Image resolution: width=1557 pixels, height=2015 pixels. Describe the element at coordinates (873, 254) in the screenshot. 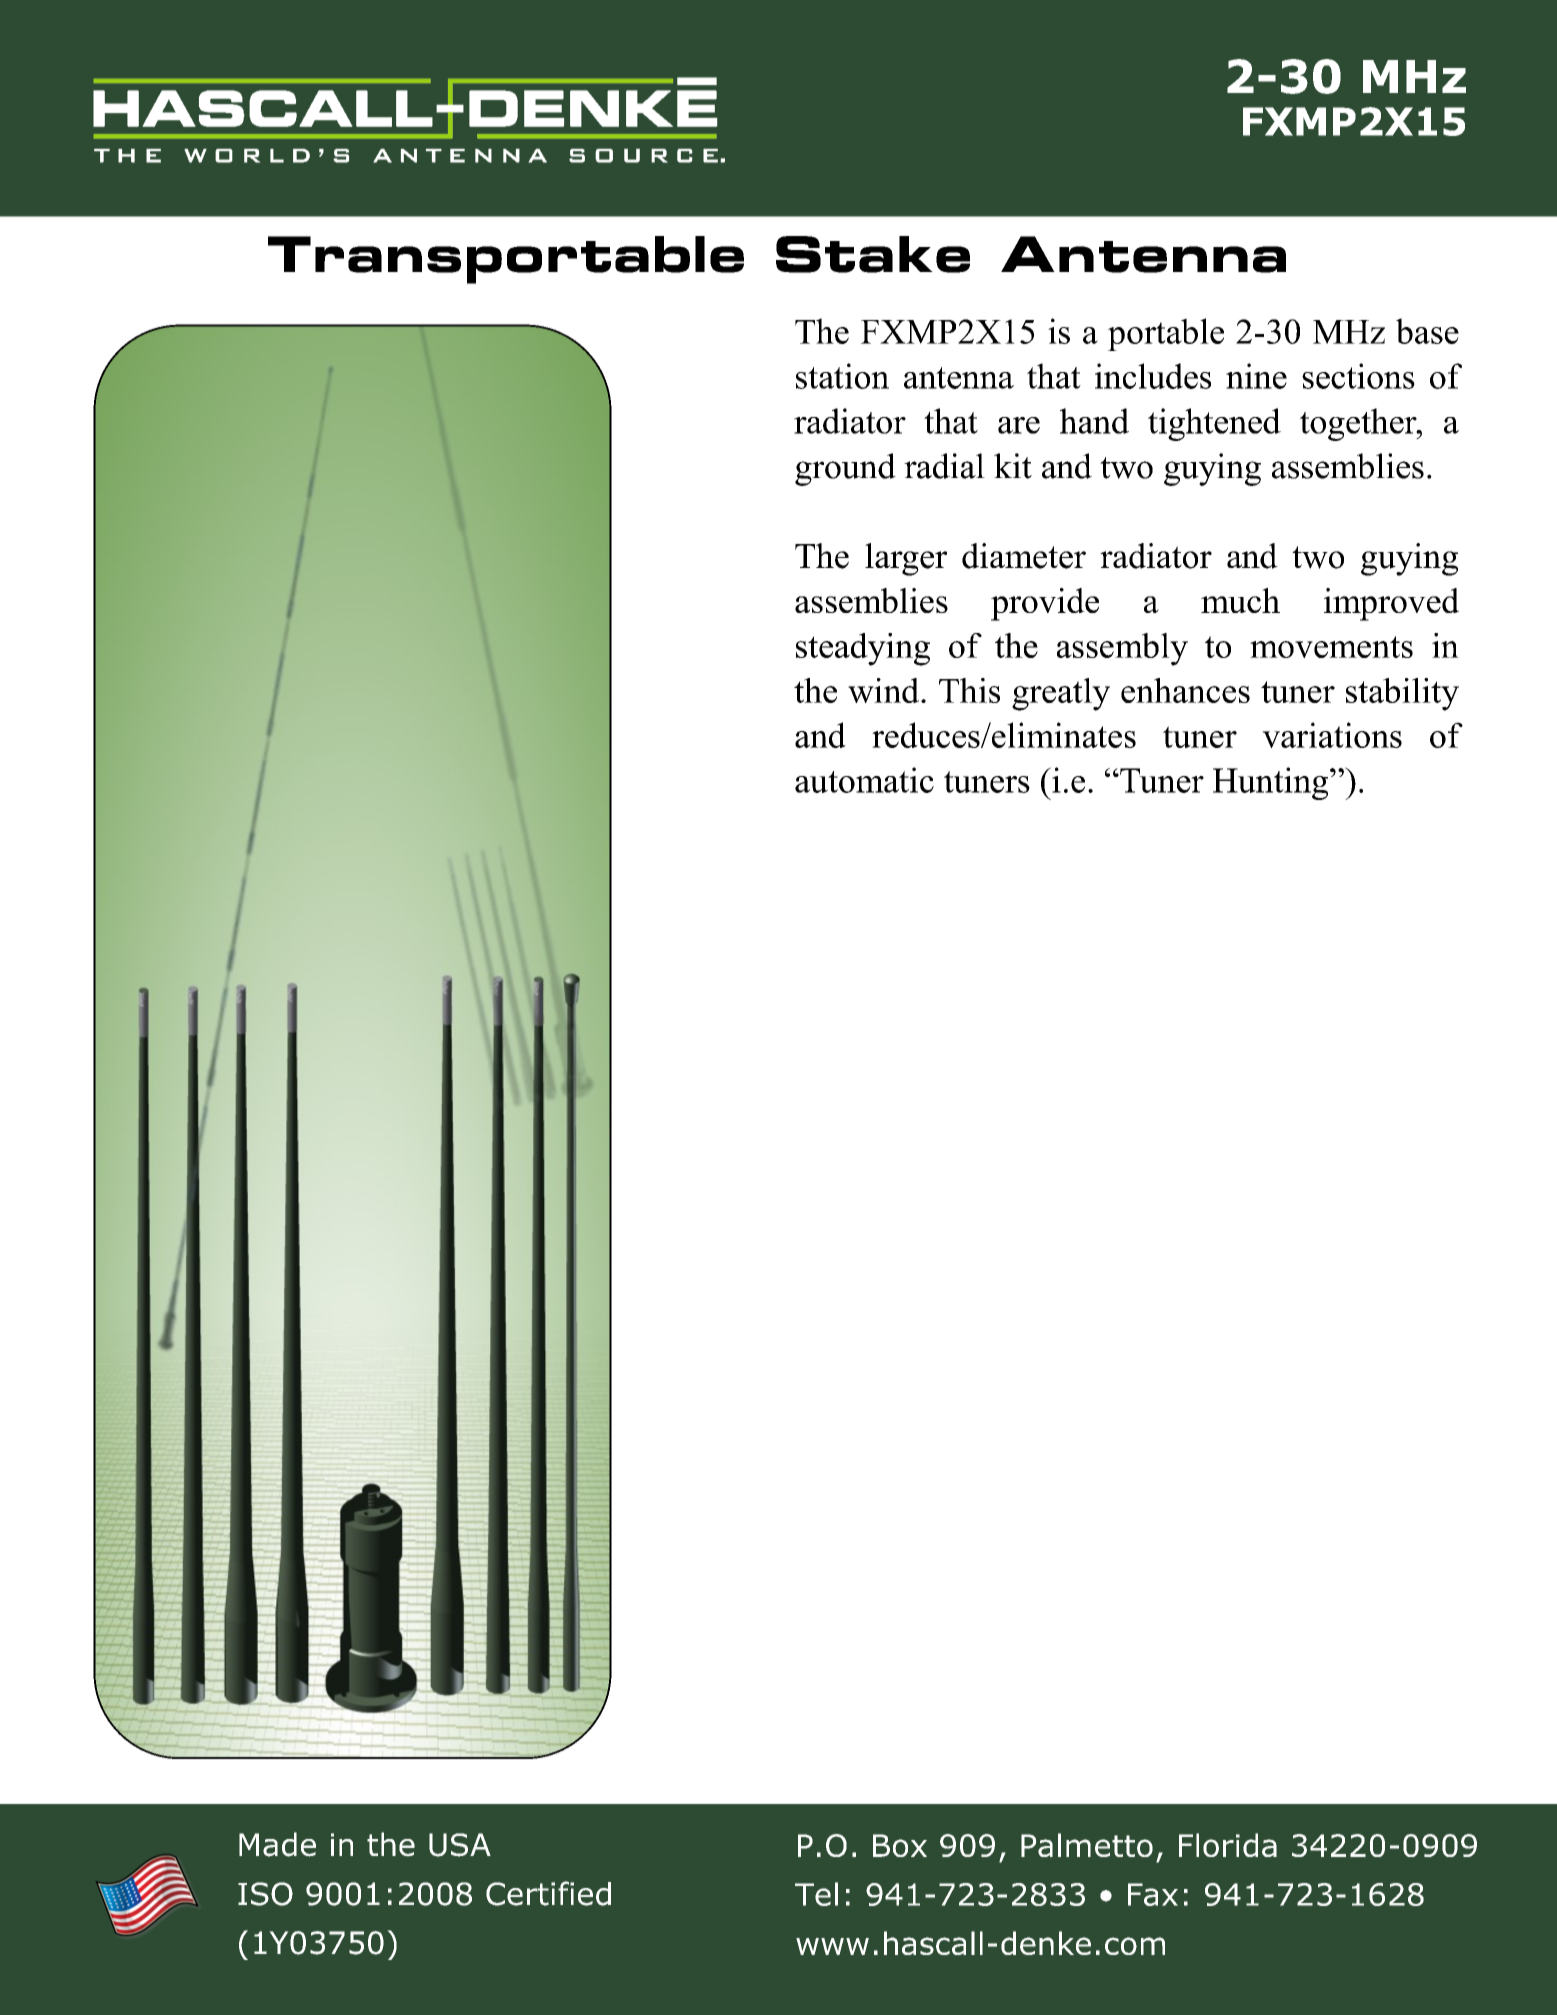

I see `Stake` at that location.
